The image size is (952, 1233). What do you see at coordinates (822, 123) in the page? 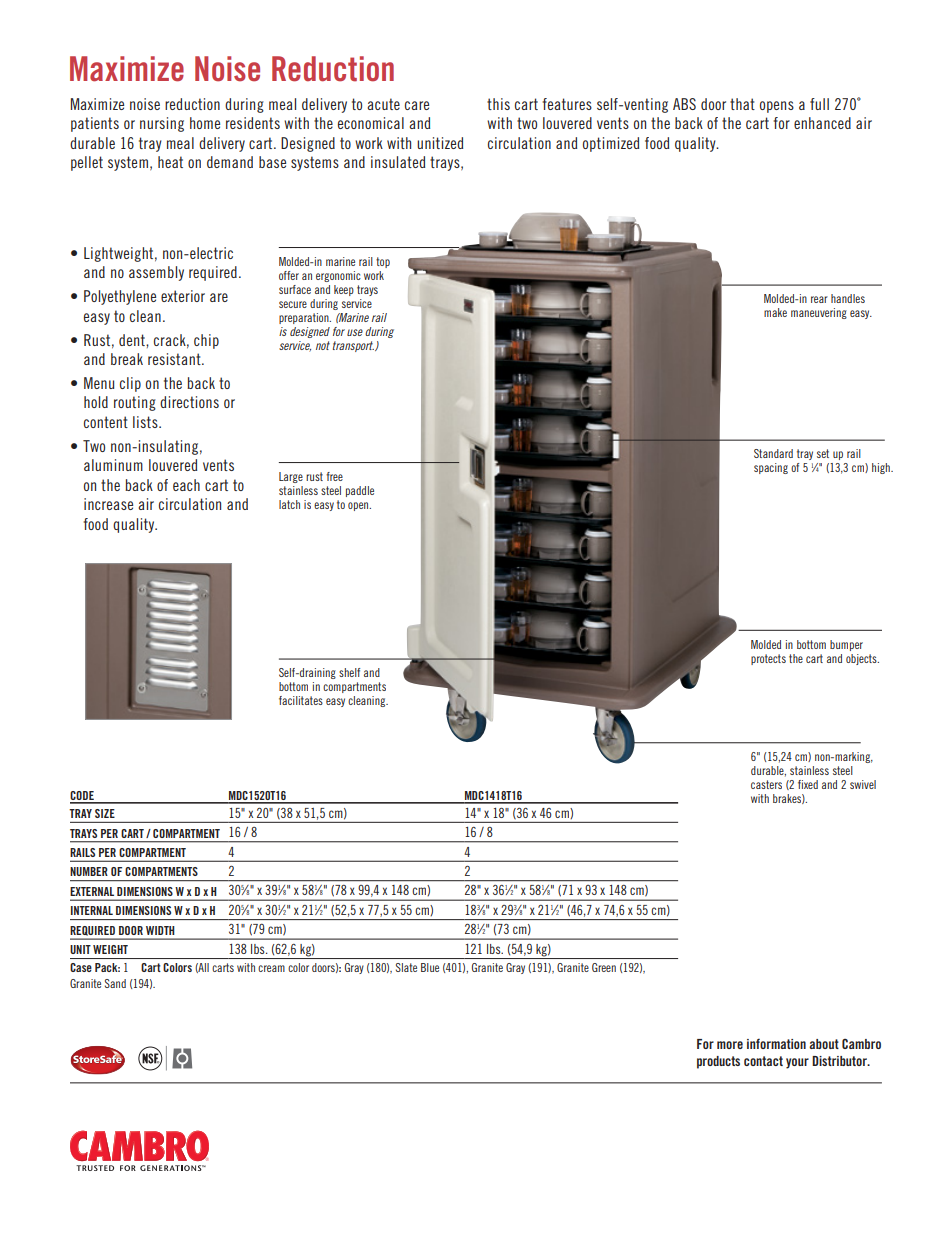
I see `enhanced` at bounding box center [822, 123].
